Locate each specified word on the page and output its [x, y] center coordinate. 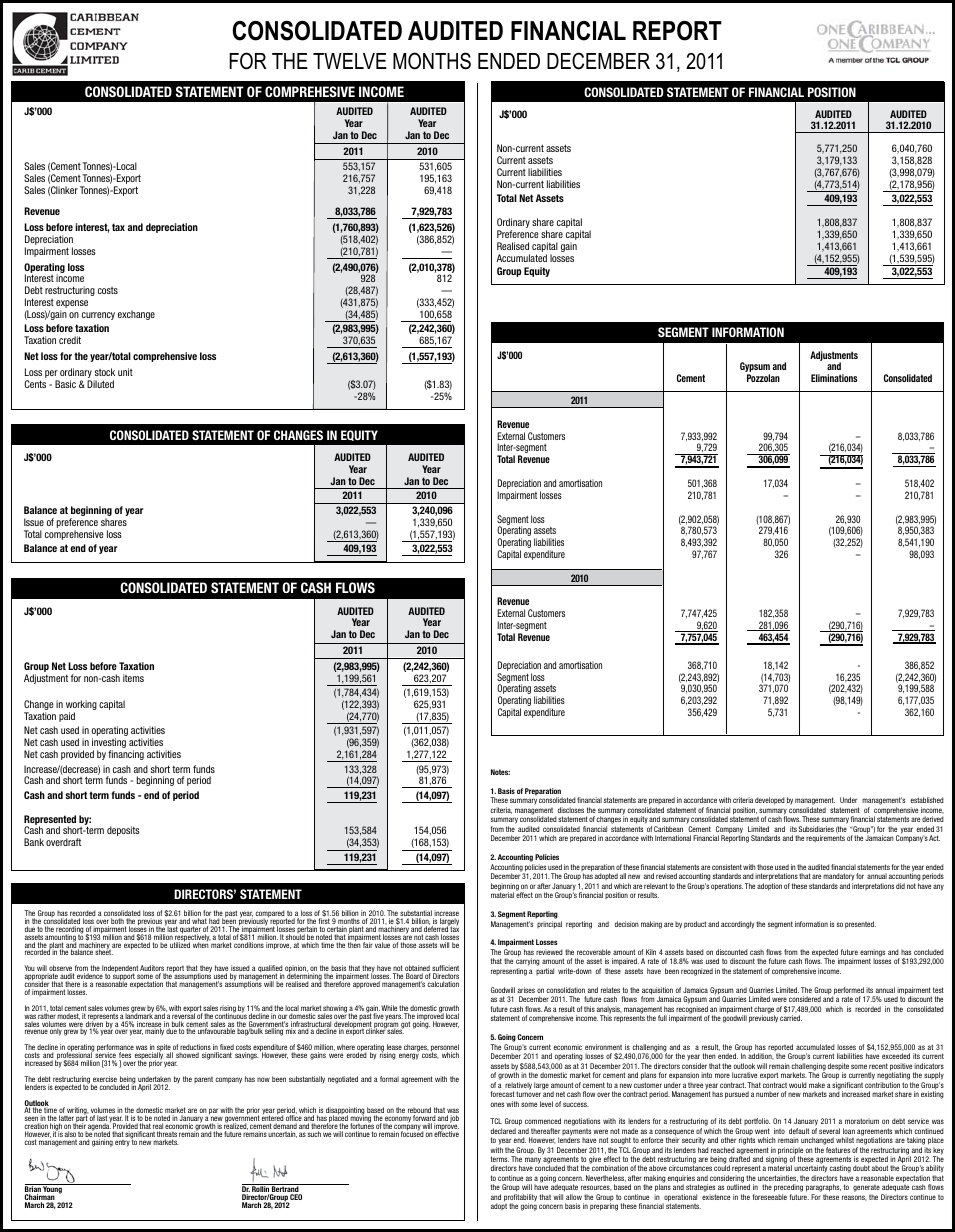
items [133, 678]
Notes [500, 772]
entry [122, 1143]
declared [503, 1131]
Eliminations [834, 378]
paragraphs [823, 1189]
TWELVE [350, 61]
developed [770, 801]
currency [98, 316]
